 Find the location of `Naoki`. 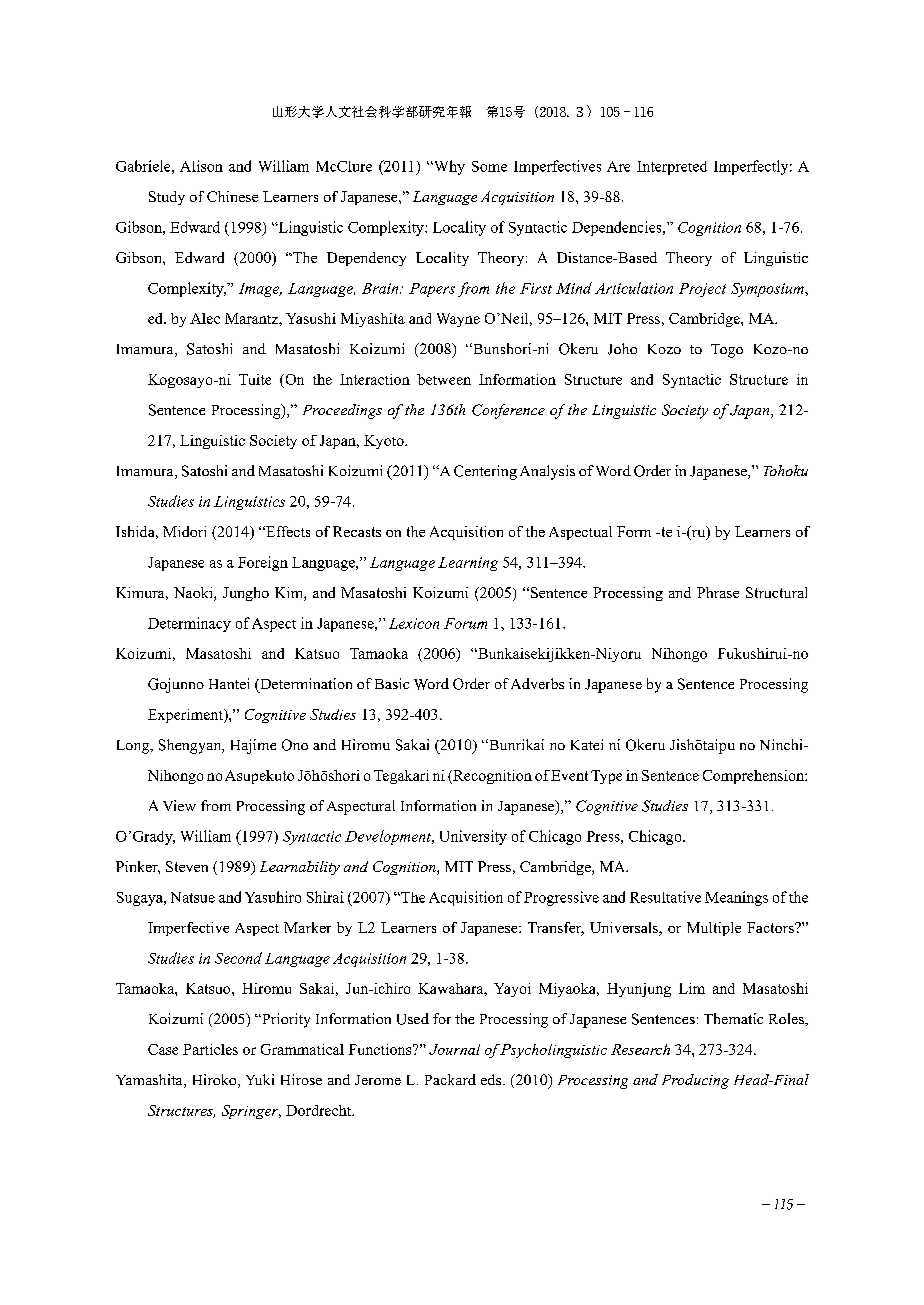

Naoki is located at coordinates (194, 594).
